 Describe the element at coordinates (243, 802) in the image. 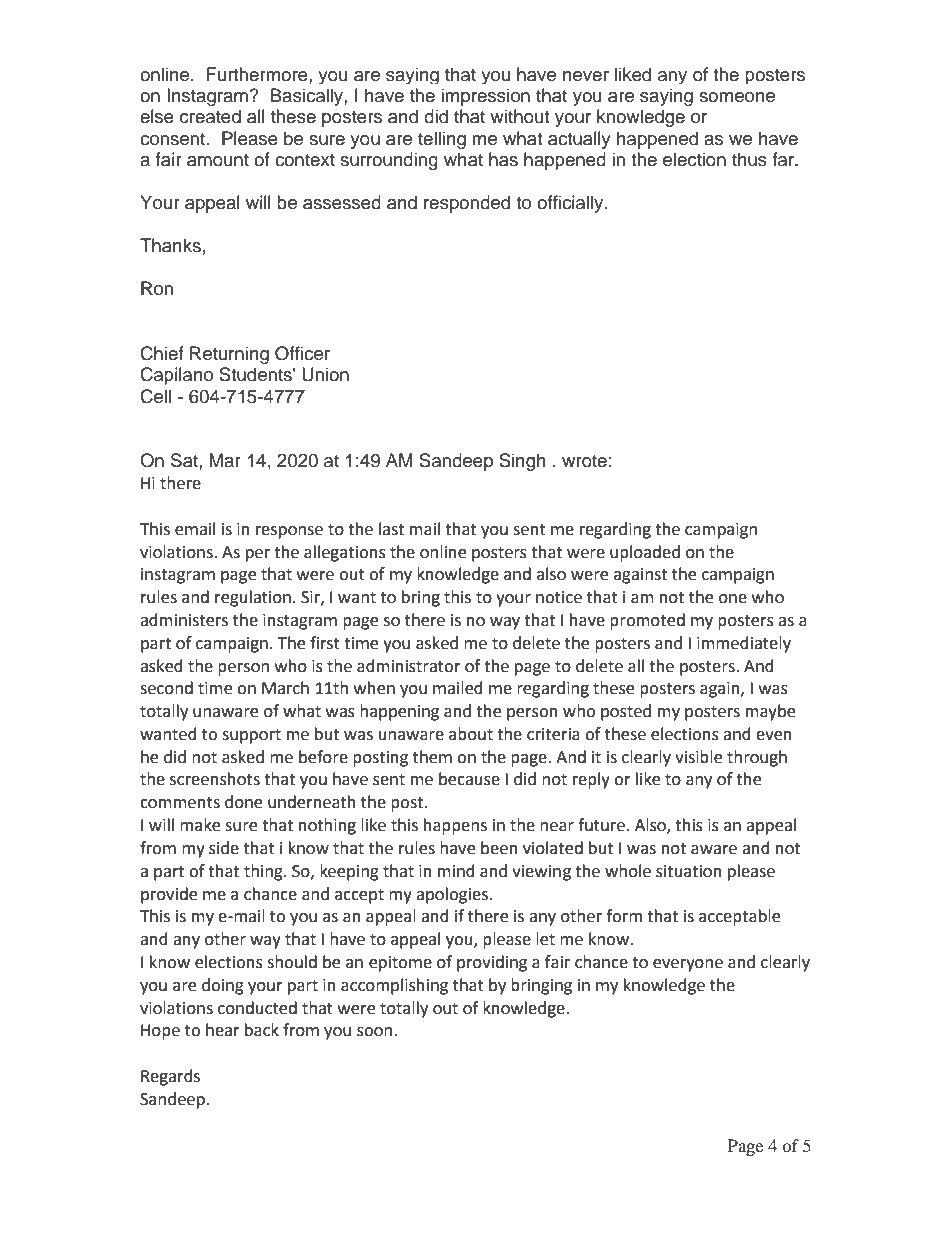

I see `done` at that location.
